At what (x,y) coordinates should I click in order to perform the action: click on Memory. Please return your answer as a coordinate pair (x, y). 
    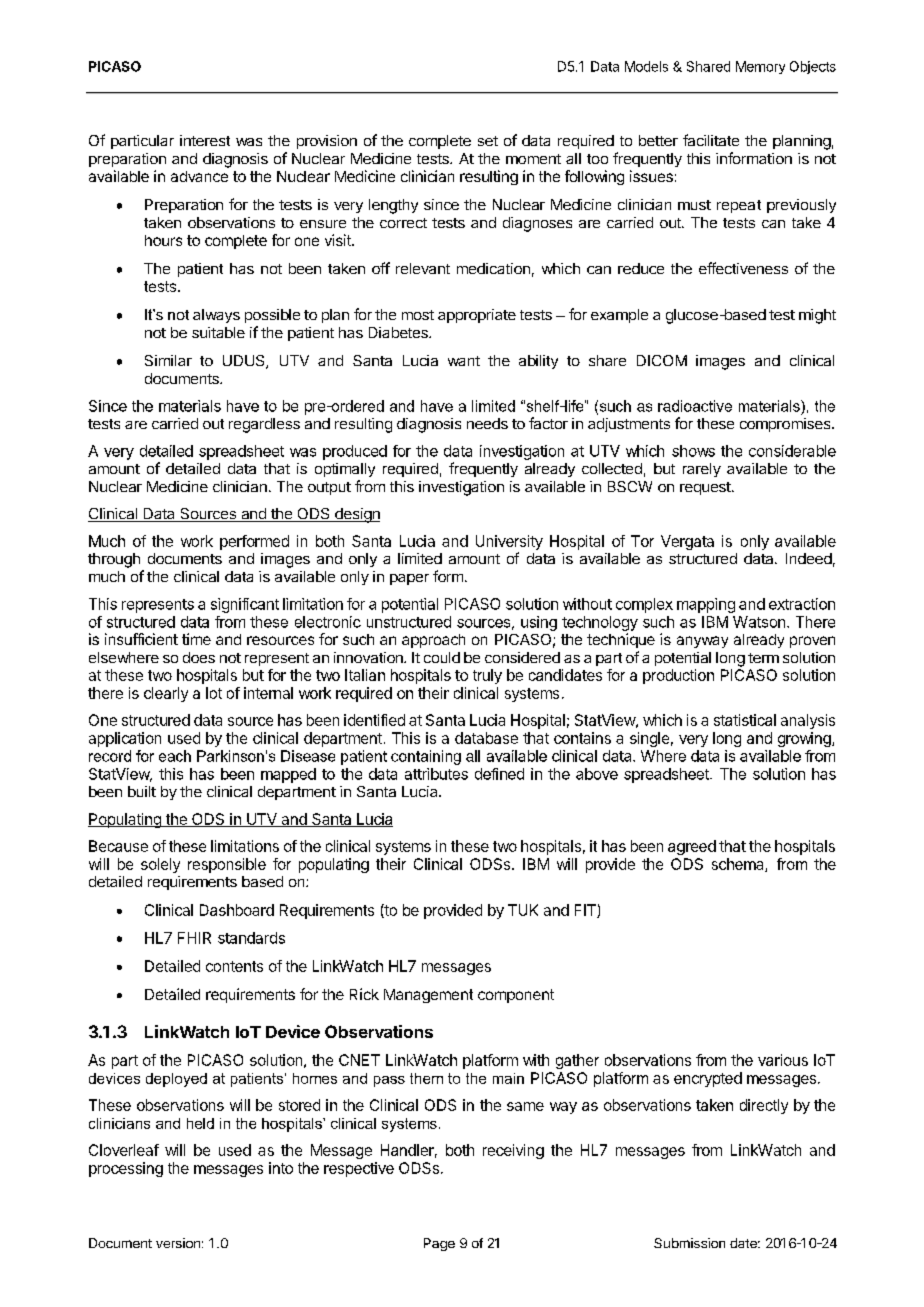
    Looking at the image, I should click on (760, 67).
